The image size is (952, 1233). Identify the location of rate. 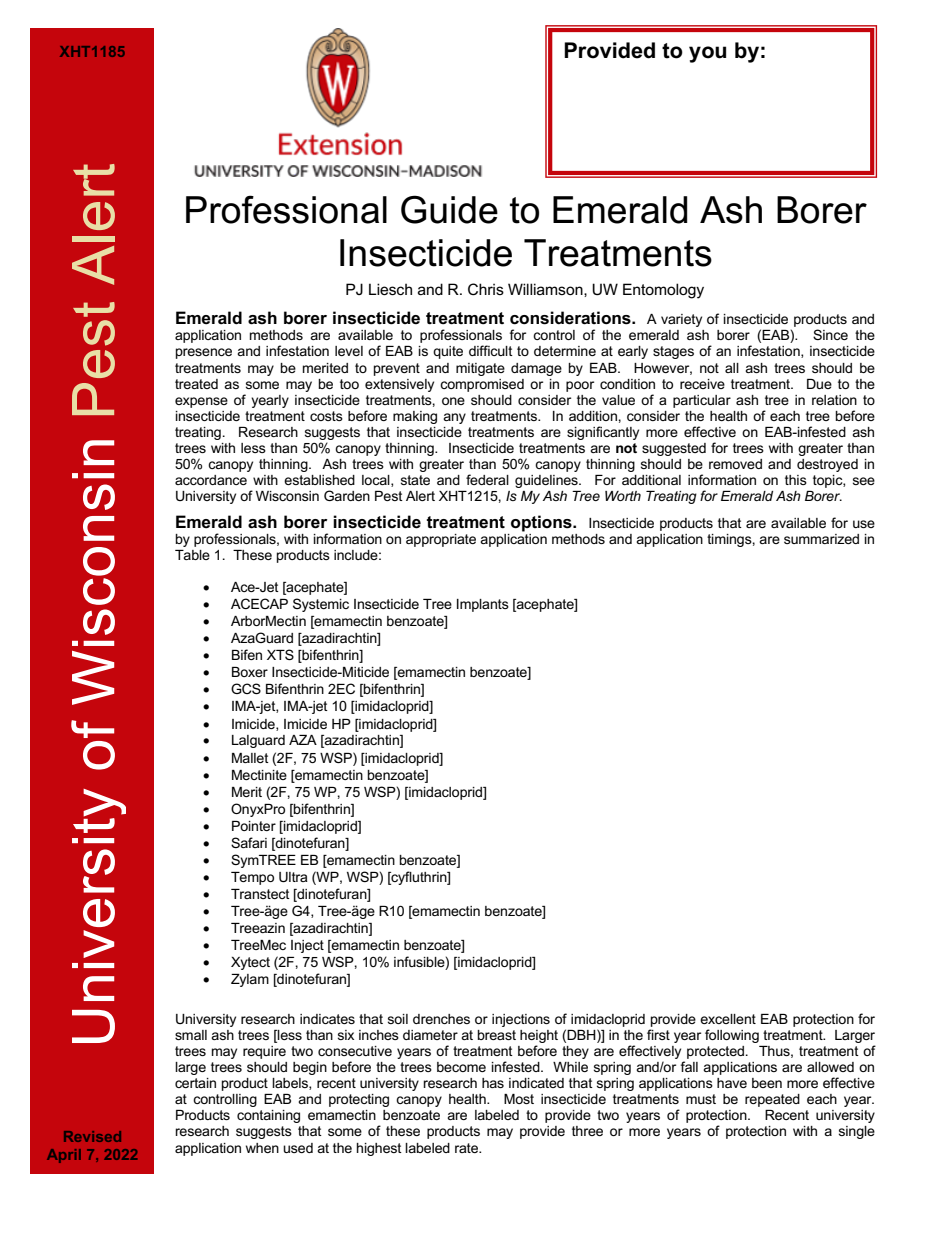
(467, 1148).
